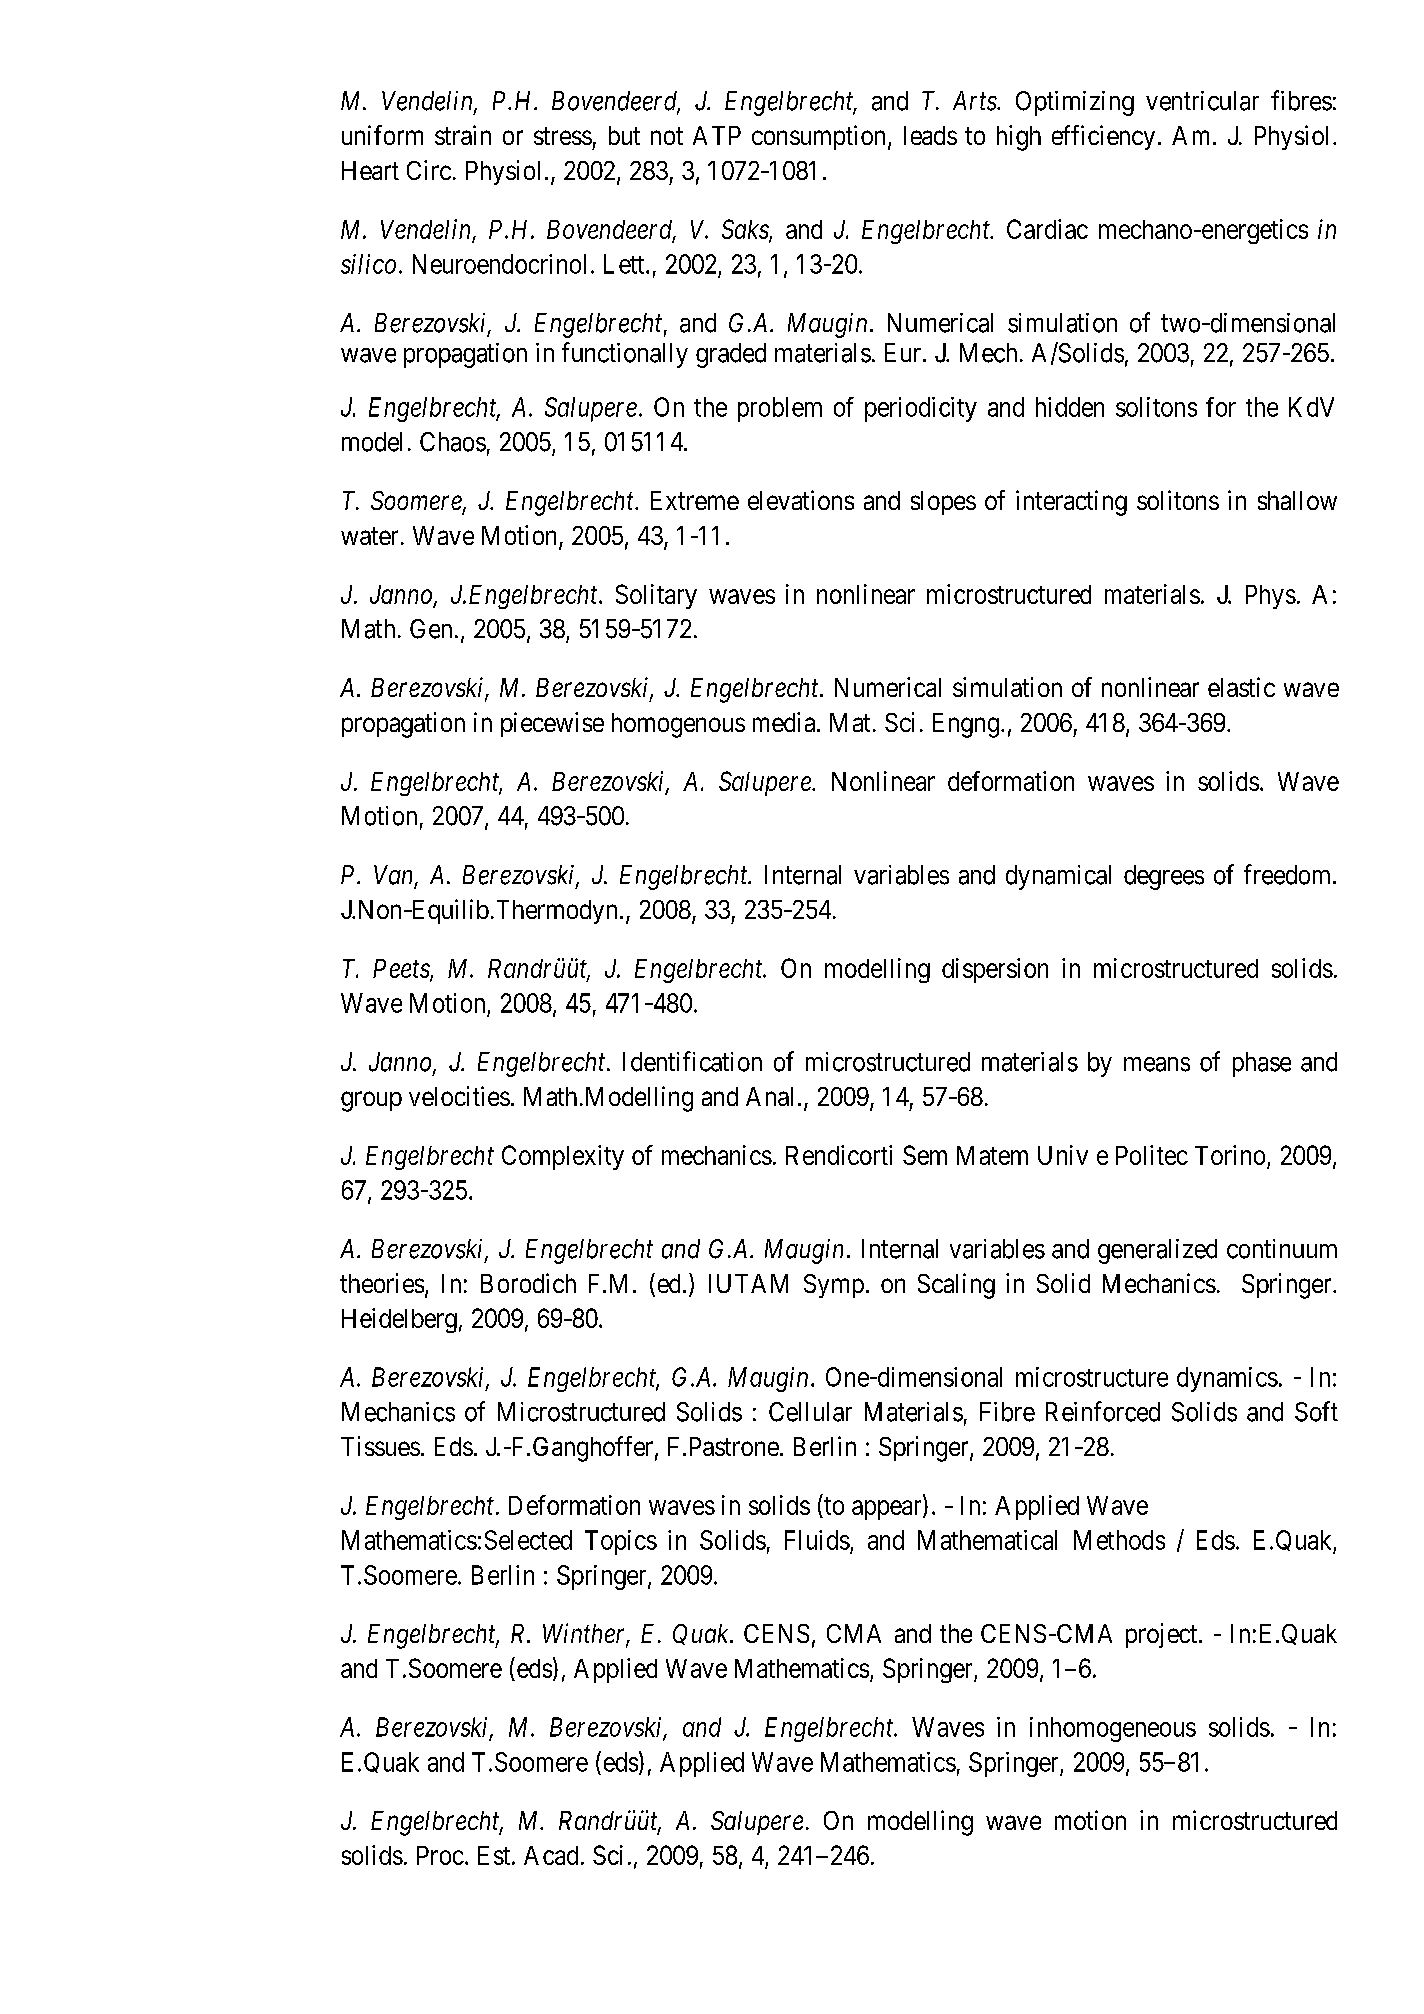 This image has width=1424, height=2014. Describe the element at coordinates (769, 1096) in the image. I see `Anal` at that location.
